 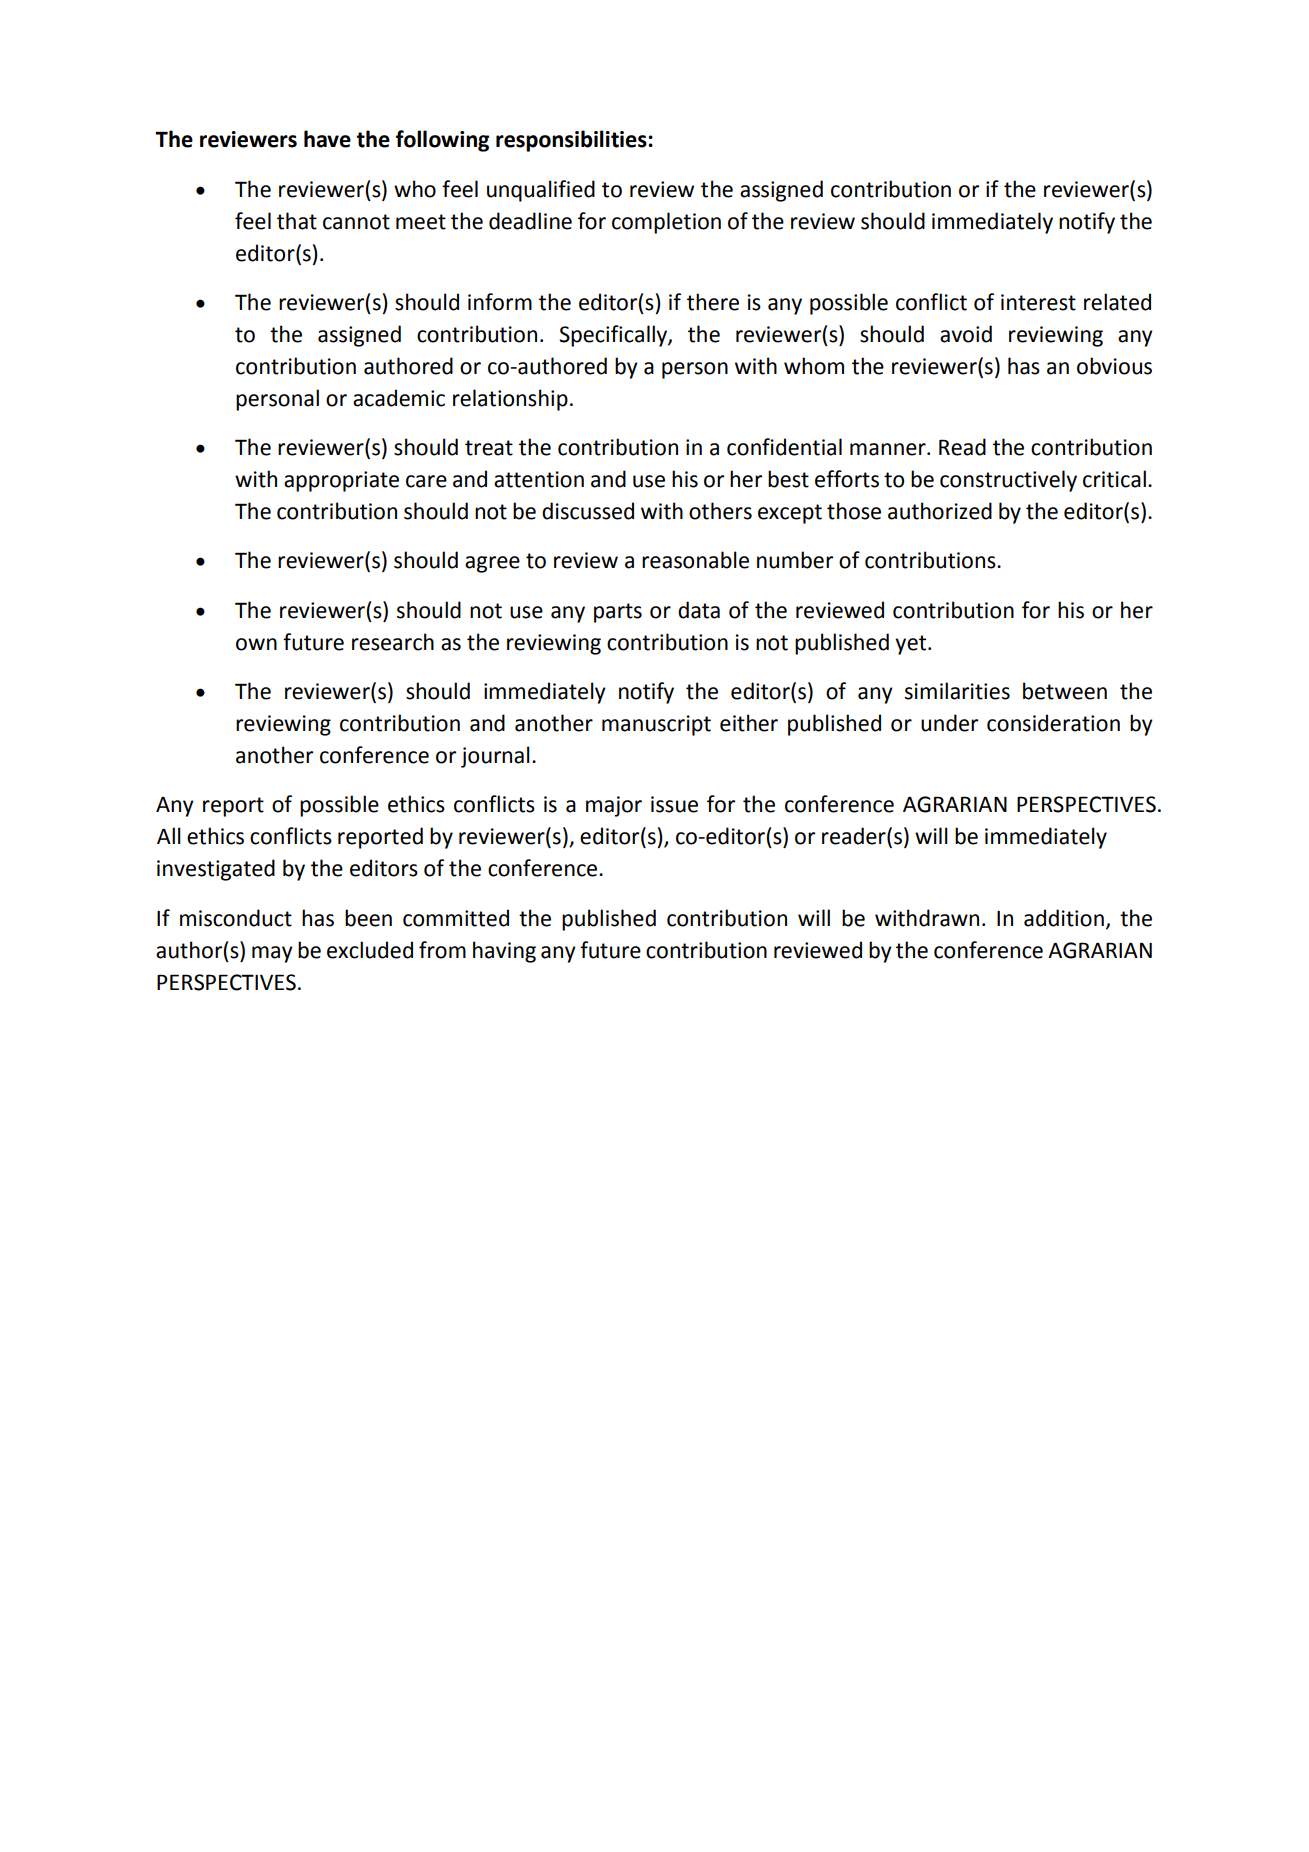 What do you see at coordinates (1038, 302) in the screenshot?
I see `interest` at bounding box center [1038, 302].
